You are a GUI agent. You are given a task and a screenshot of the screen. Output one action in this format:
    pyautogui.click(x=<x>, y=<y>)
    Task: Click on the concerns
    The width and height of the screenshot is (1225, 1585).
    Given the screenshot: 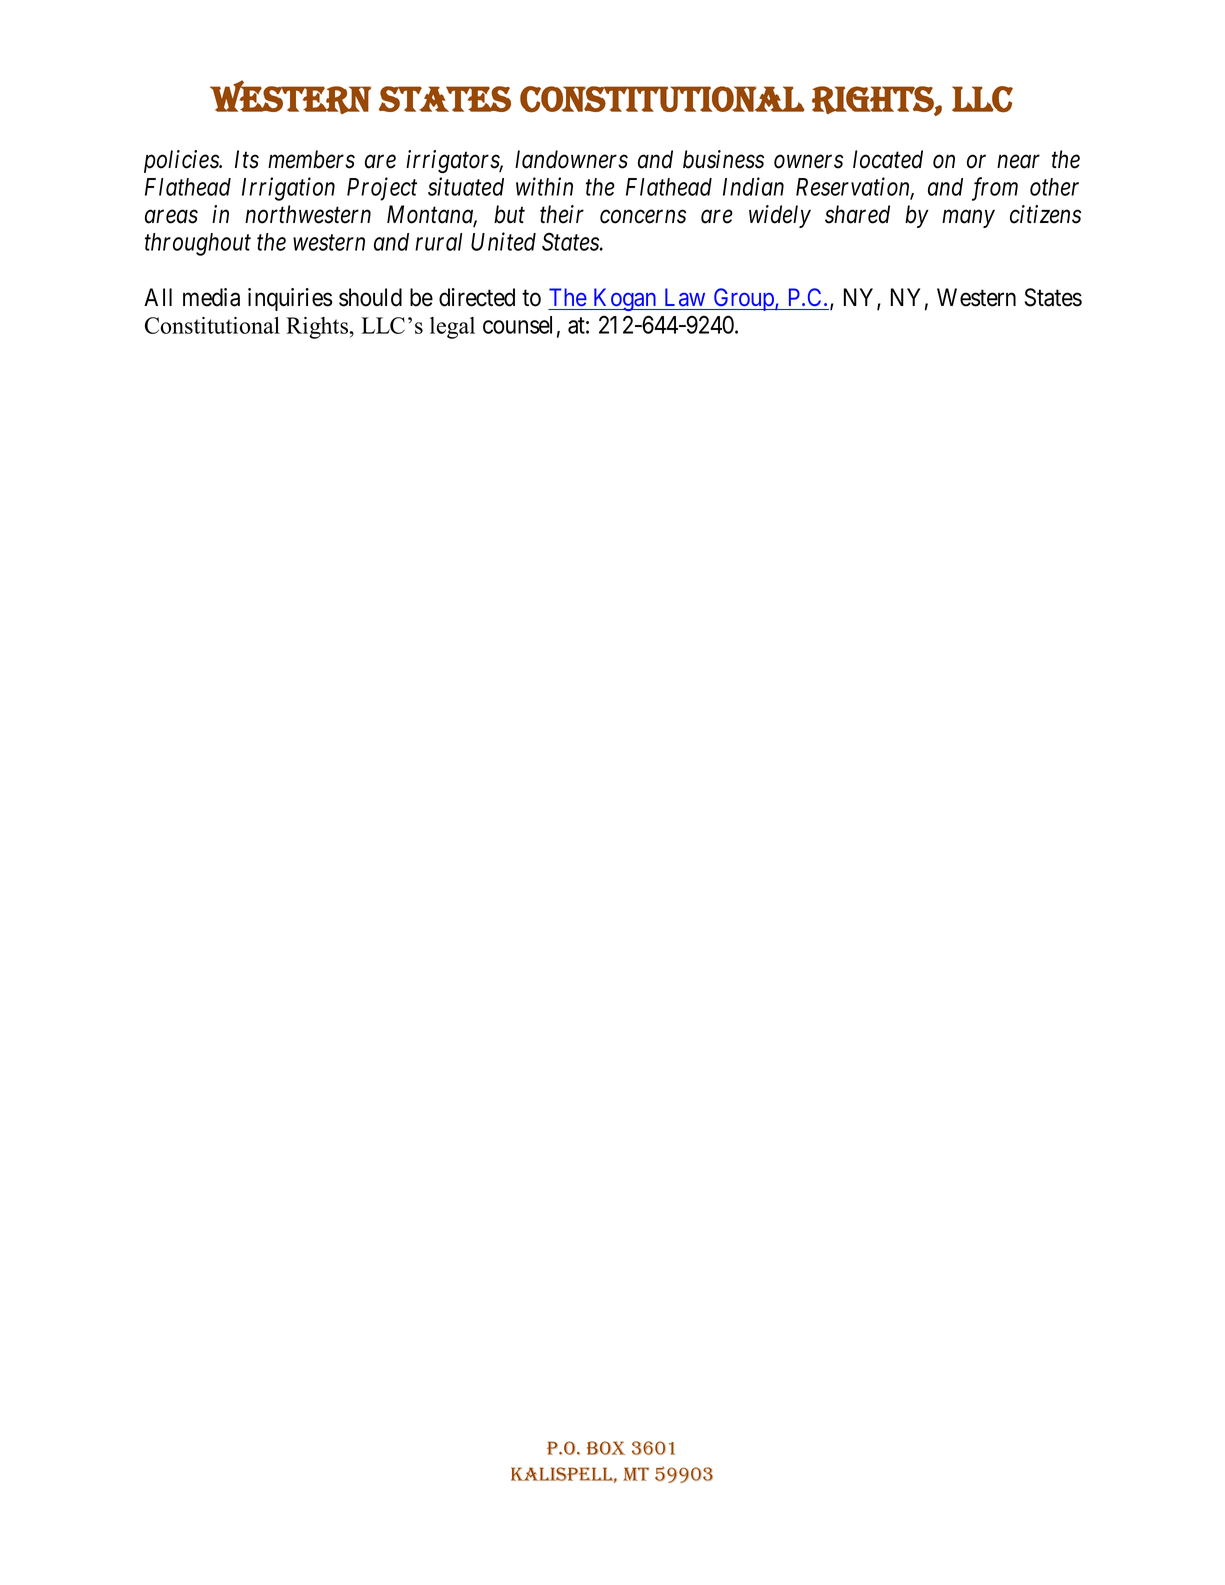 What is the action you would take?
    pyautogui.click(x=643, y=217)
